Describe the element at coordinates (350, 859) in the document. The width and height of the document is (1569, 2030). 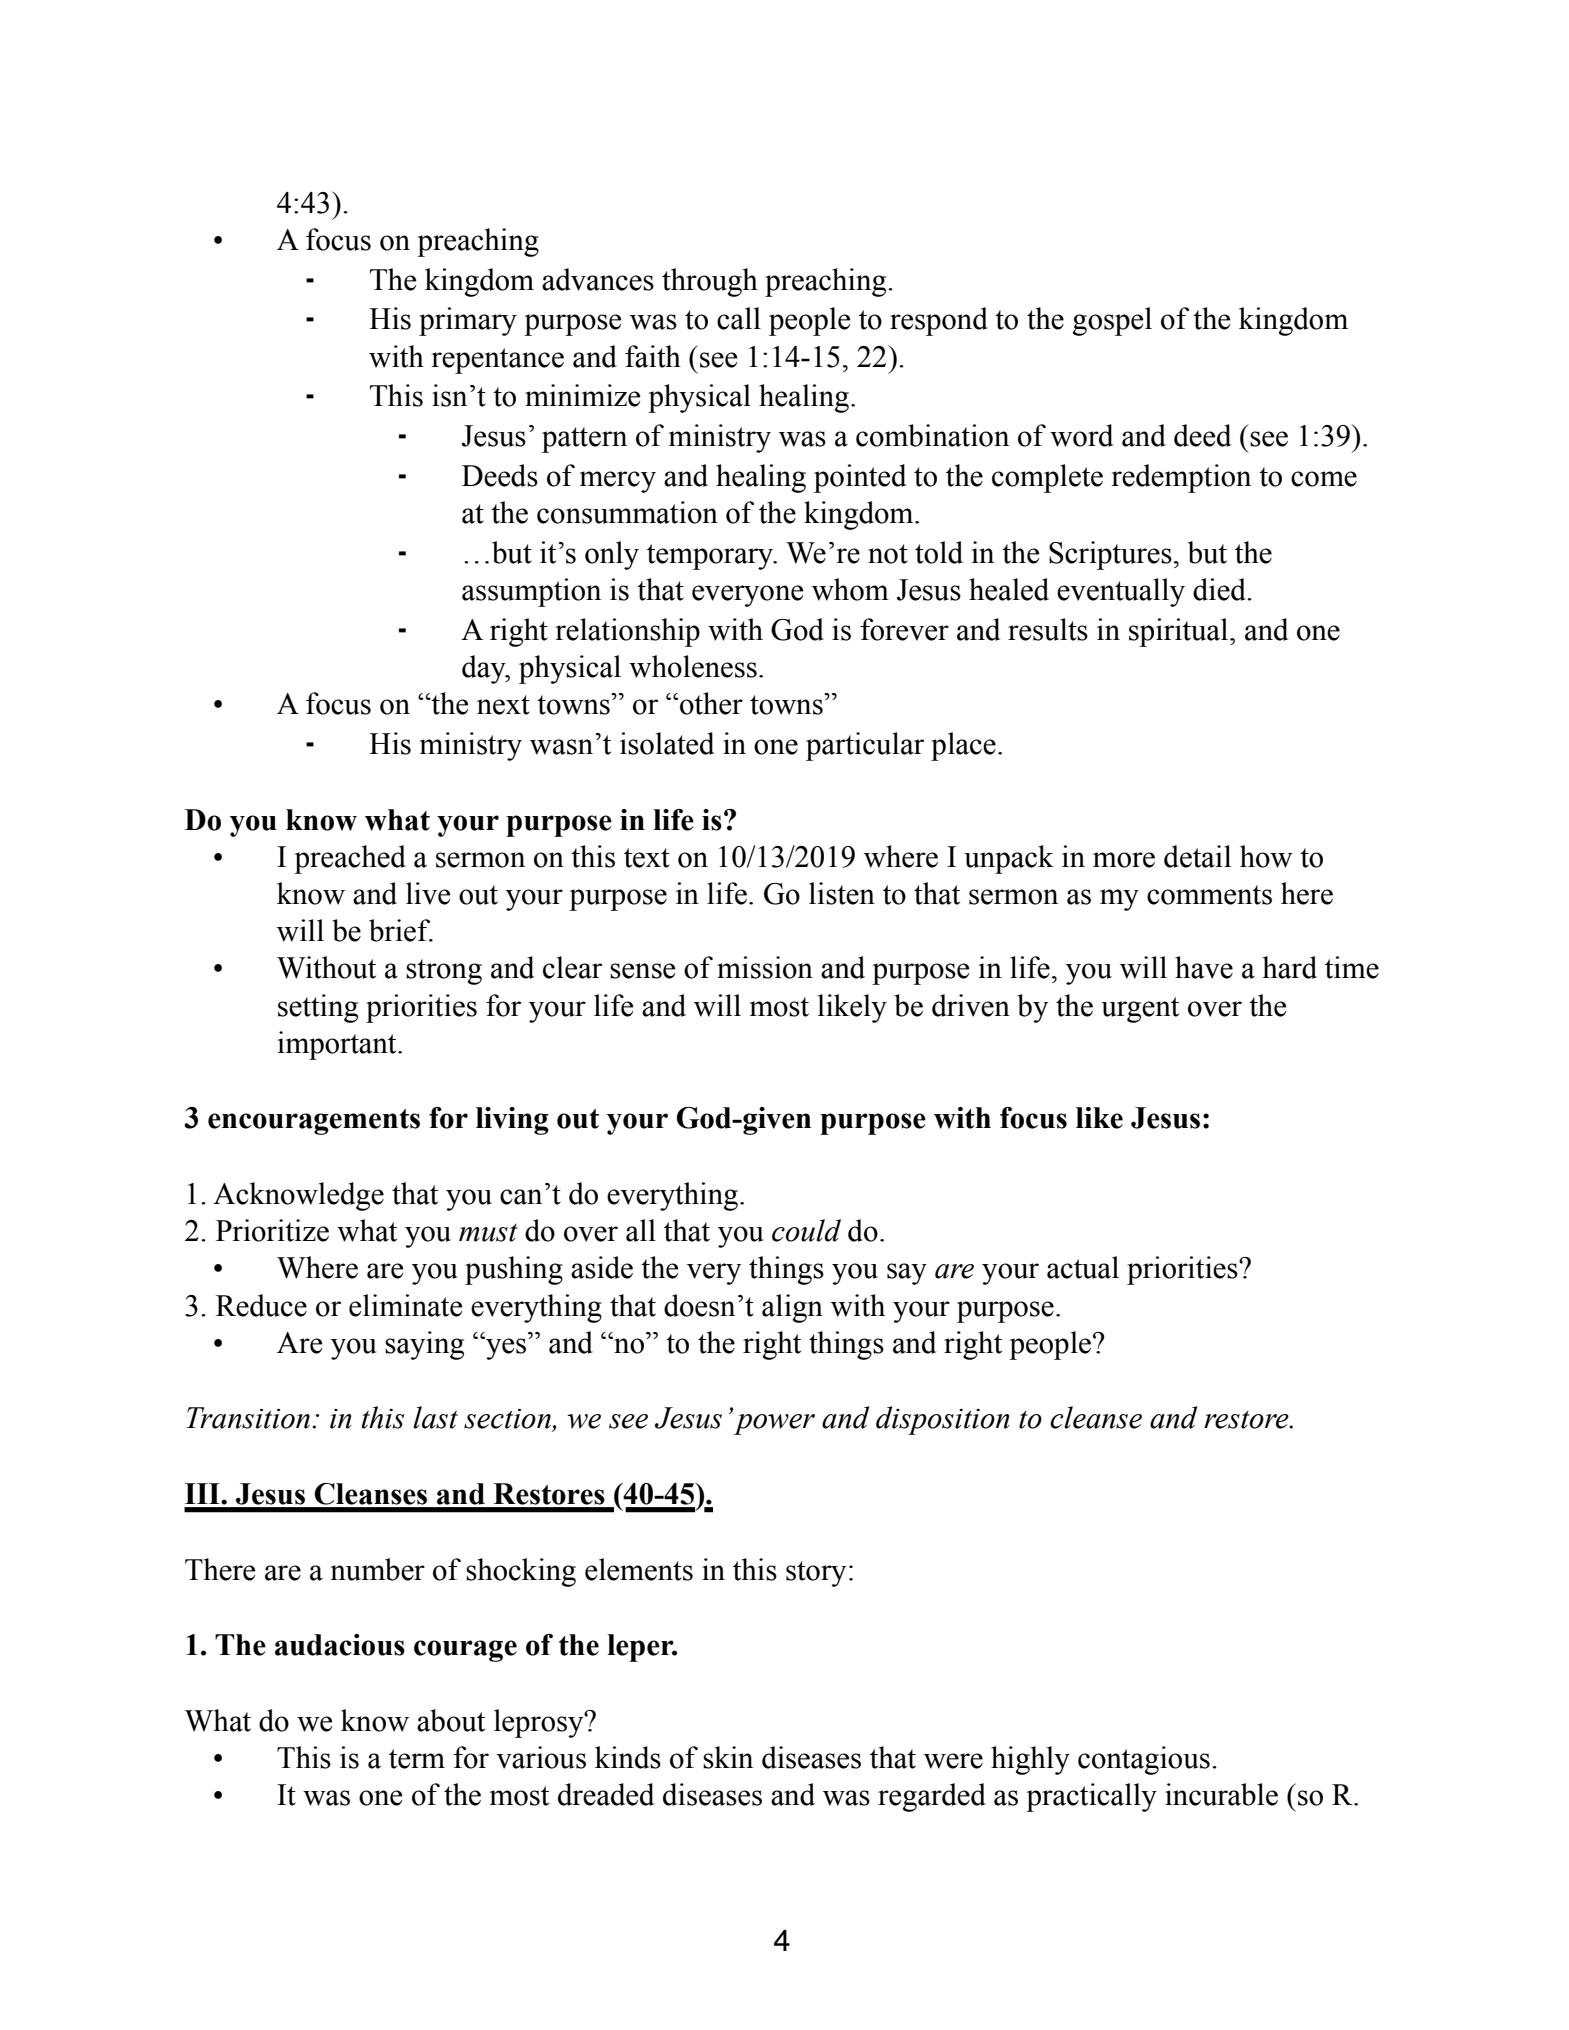
I see `preached` at that location.
